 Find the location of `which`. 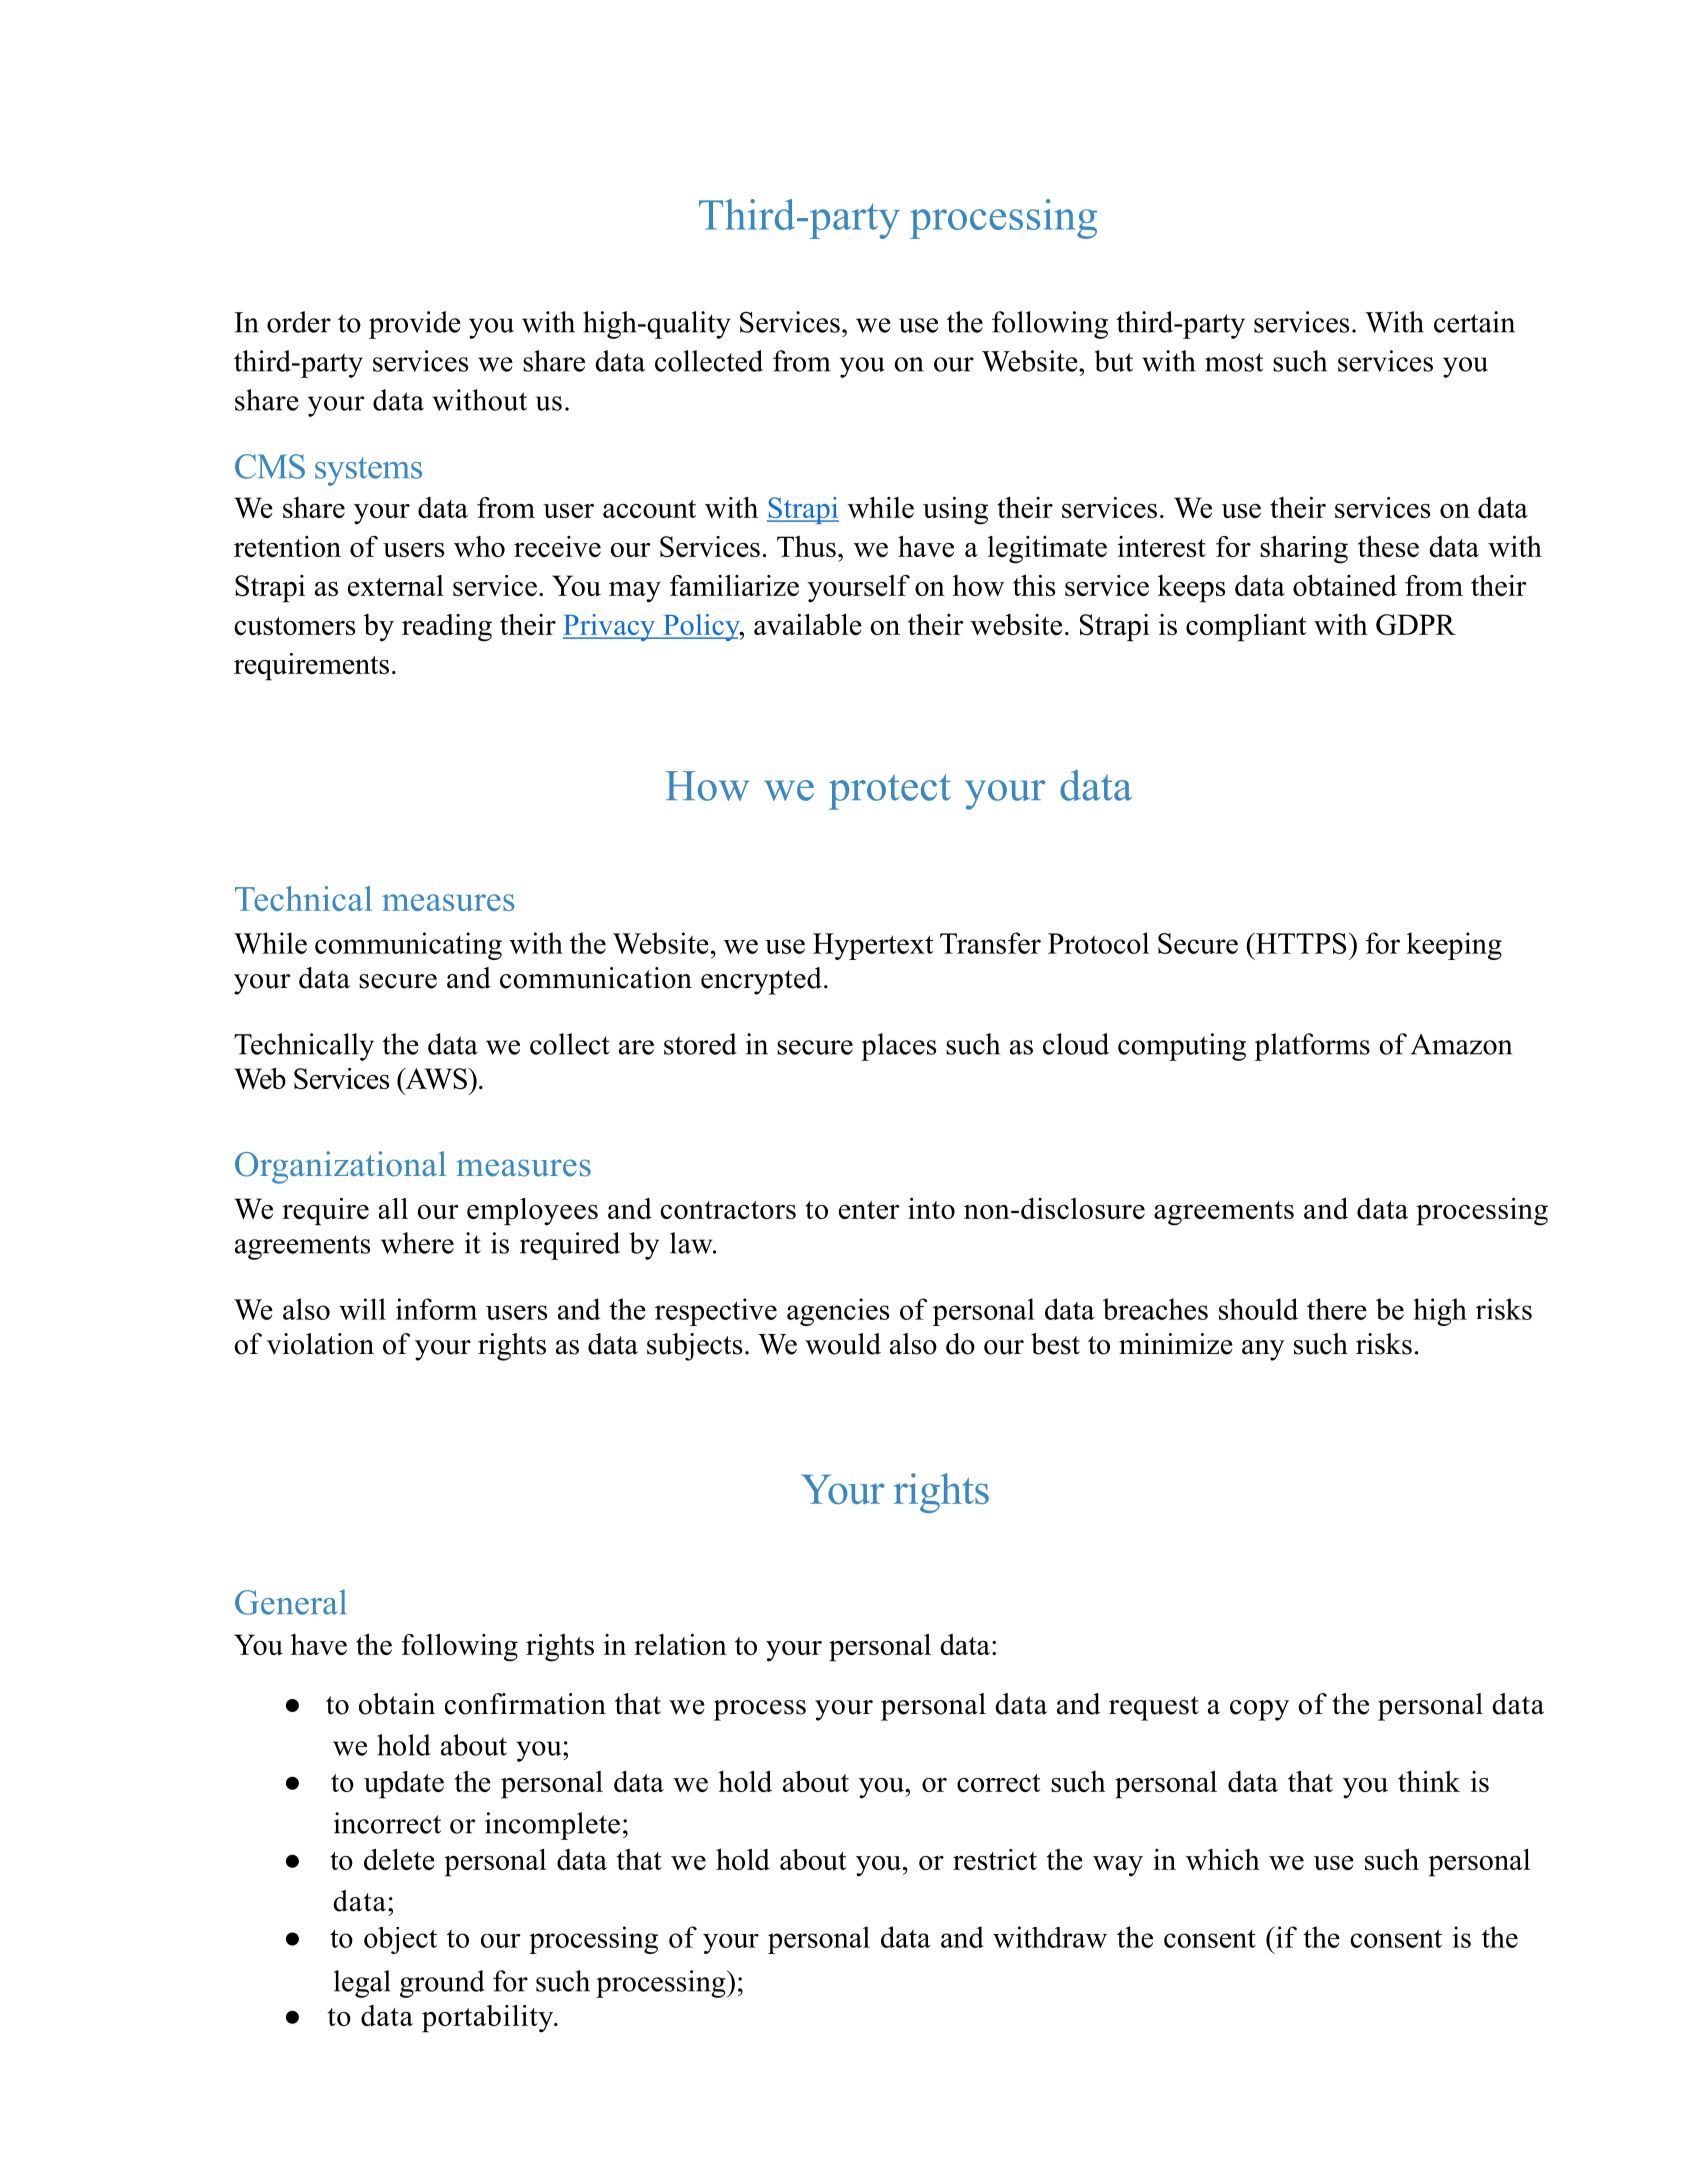

which is located at coordinates (1223, 1859).
